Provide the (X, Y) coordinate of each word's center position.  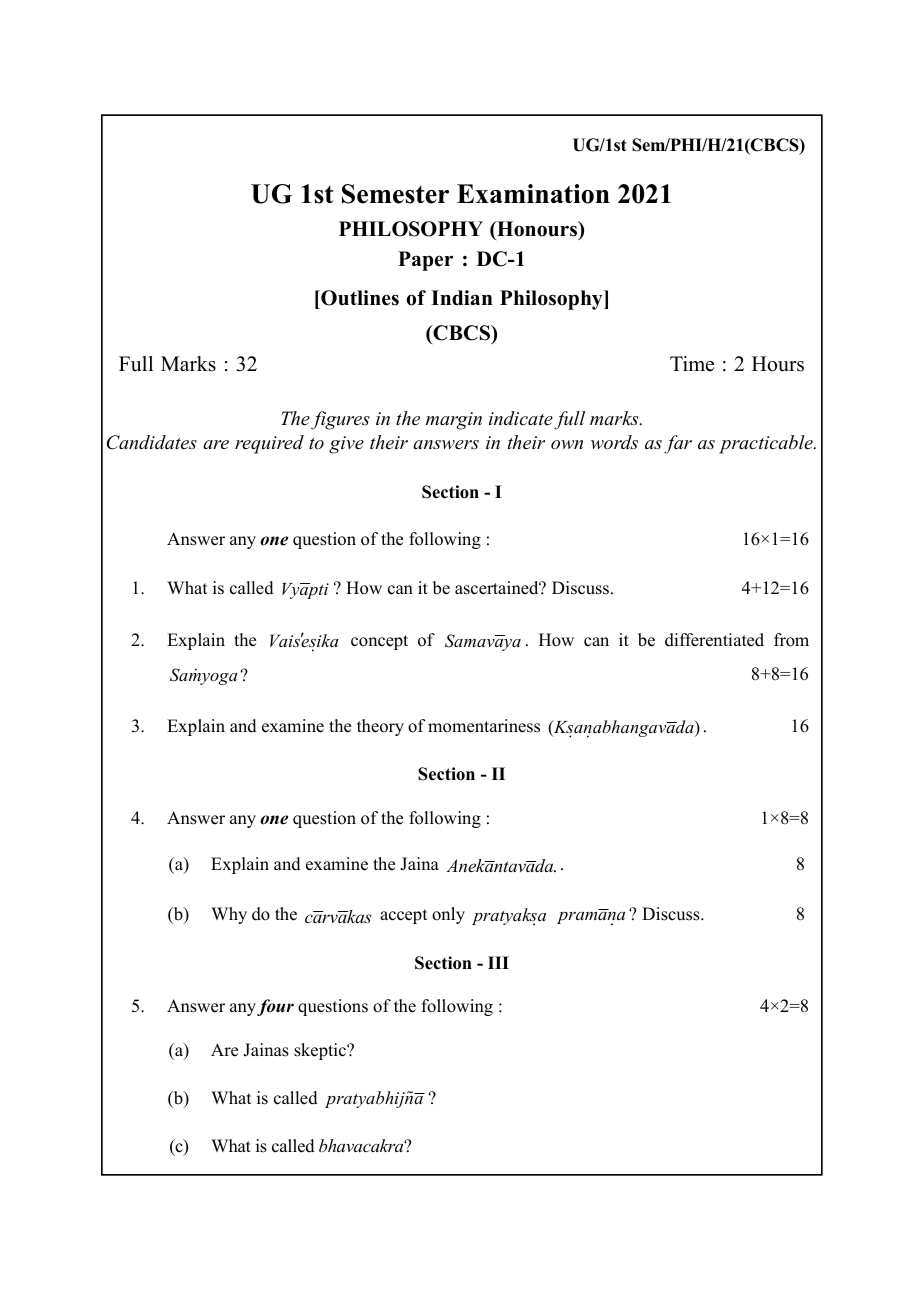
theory (380, 727)
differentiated (714, 640)
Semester (395, 194)
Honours (537, 230)
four (275, 1007)
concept (379, 642)
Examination (533, 194)
